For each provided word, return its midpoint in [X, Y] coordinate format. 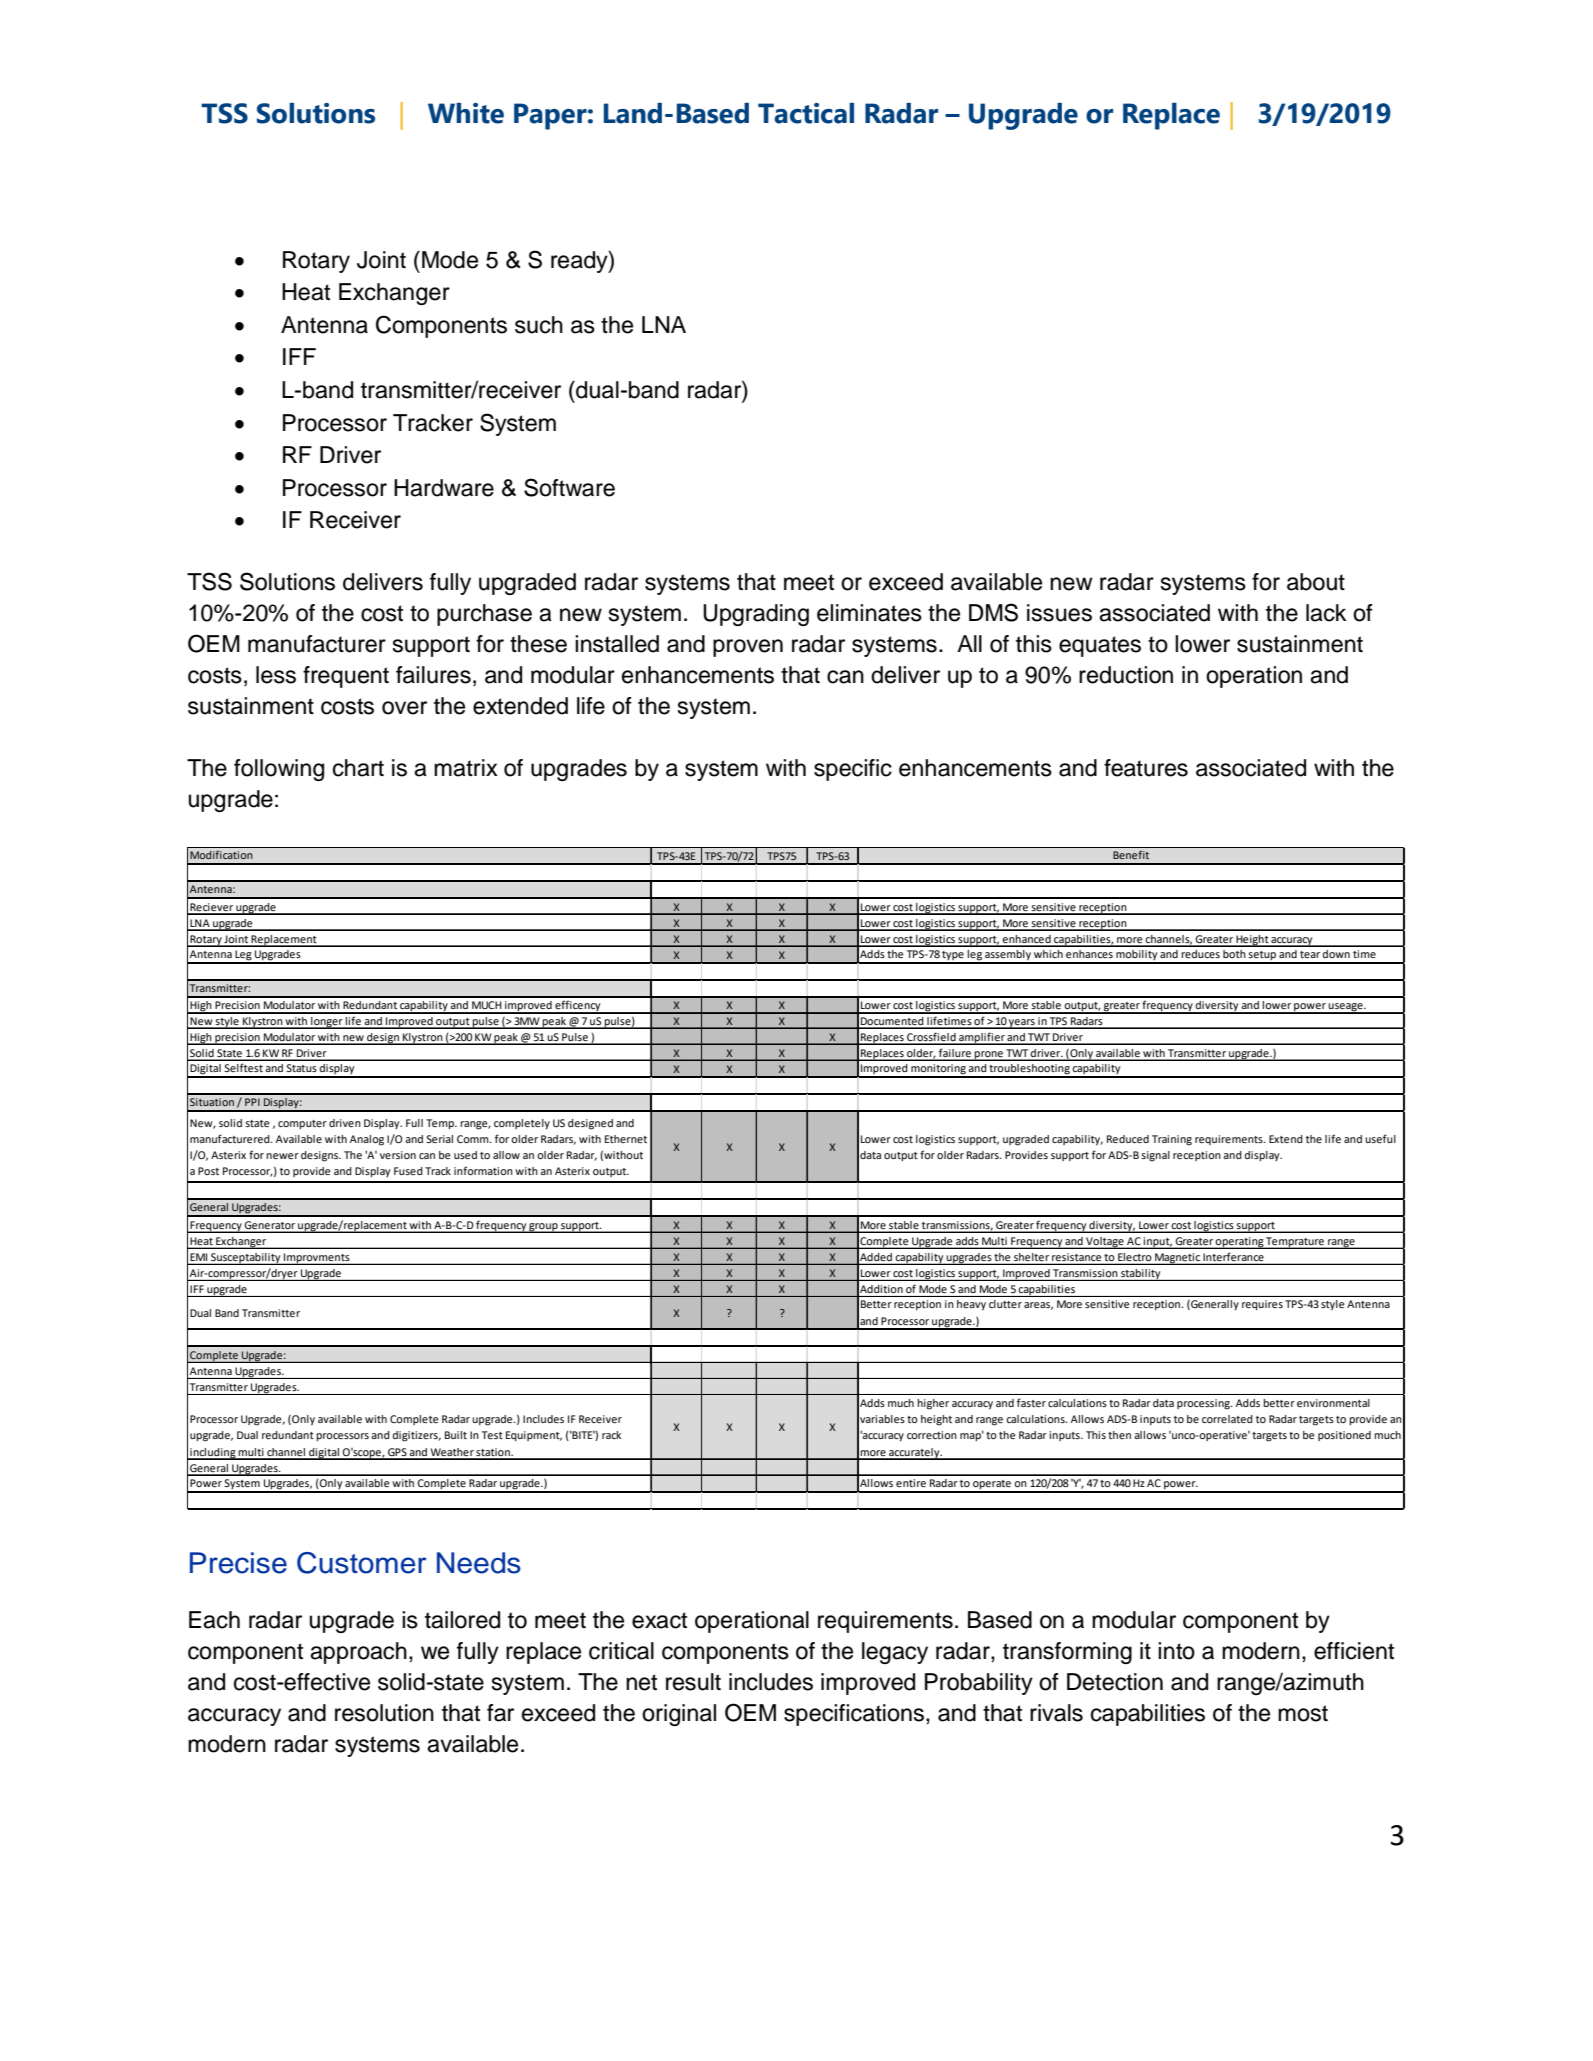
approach [358, 1653]
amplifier [982, 1038]
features [1146, 768]
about [1316, 582]
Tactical [806, 113]
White [466, 113]
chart [358, 768]
